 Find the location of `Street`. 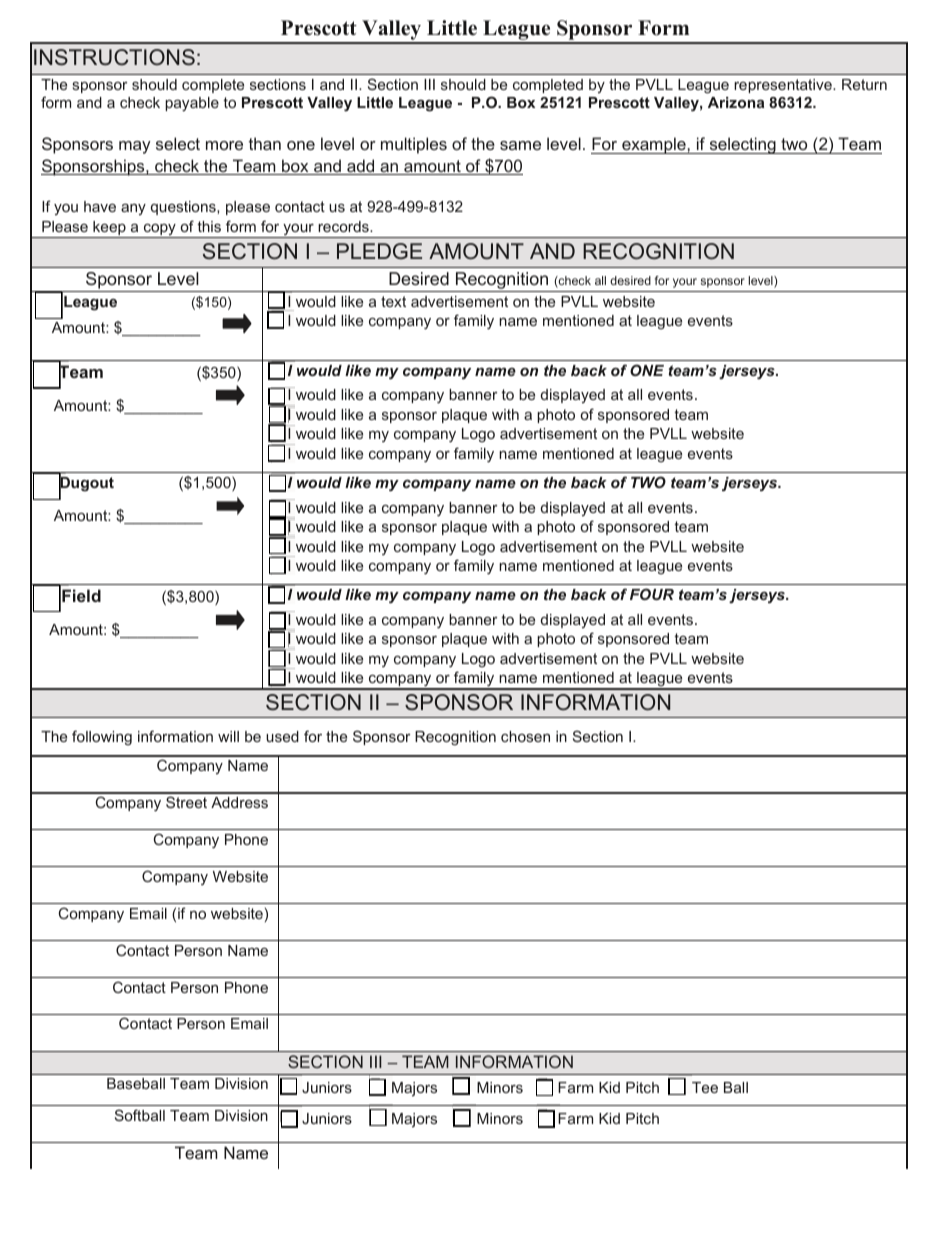

Street is located at coordinates (186, 802).
